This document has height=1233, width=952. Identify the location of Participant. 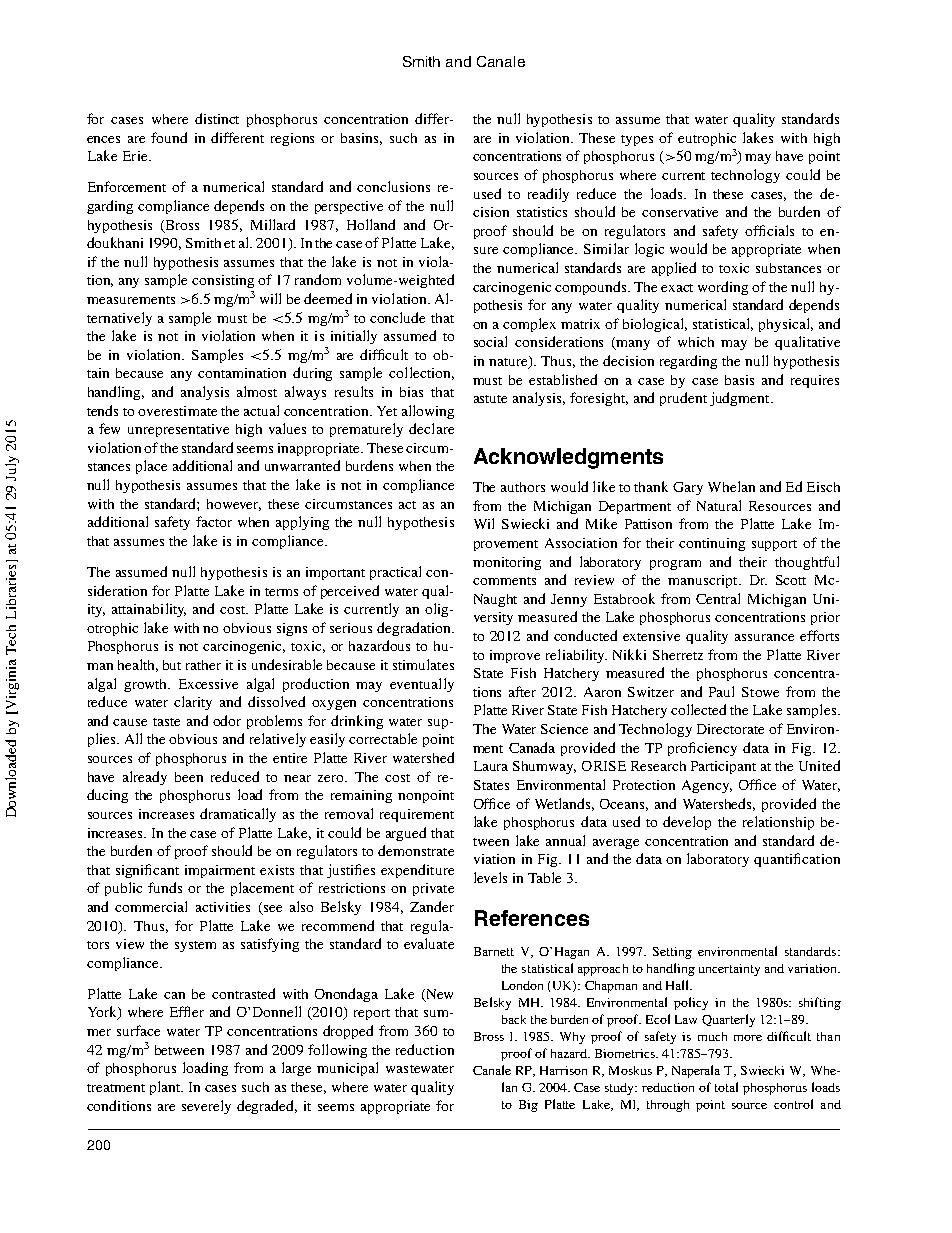
(723, 767).
